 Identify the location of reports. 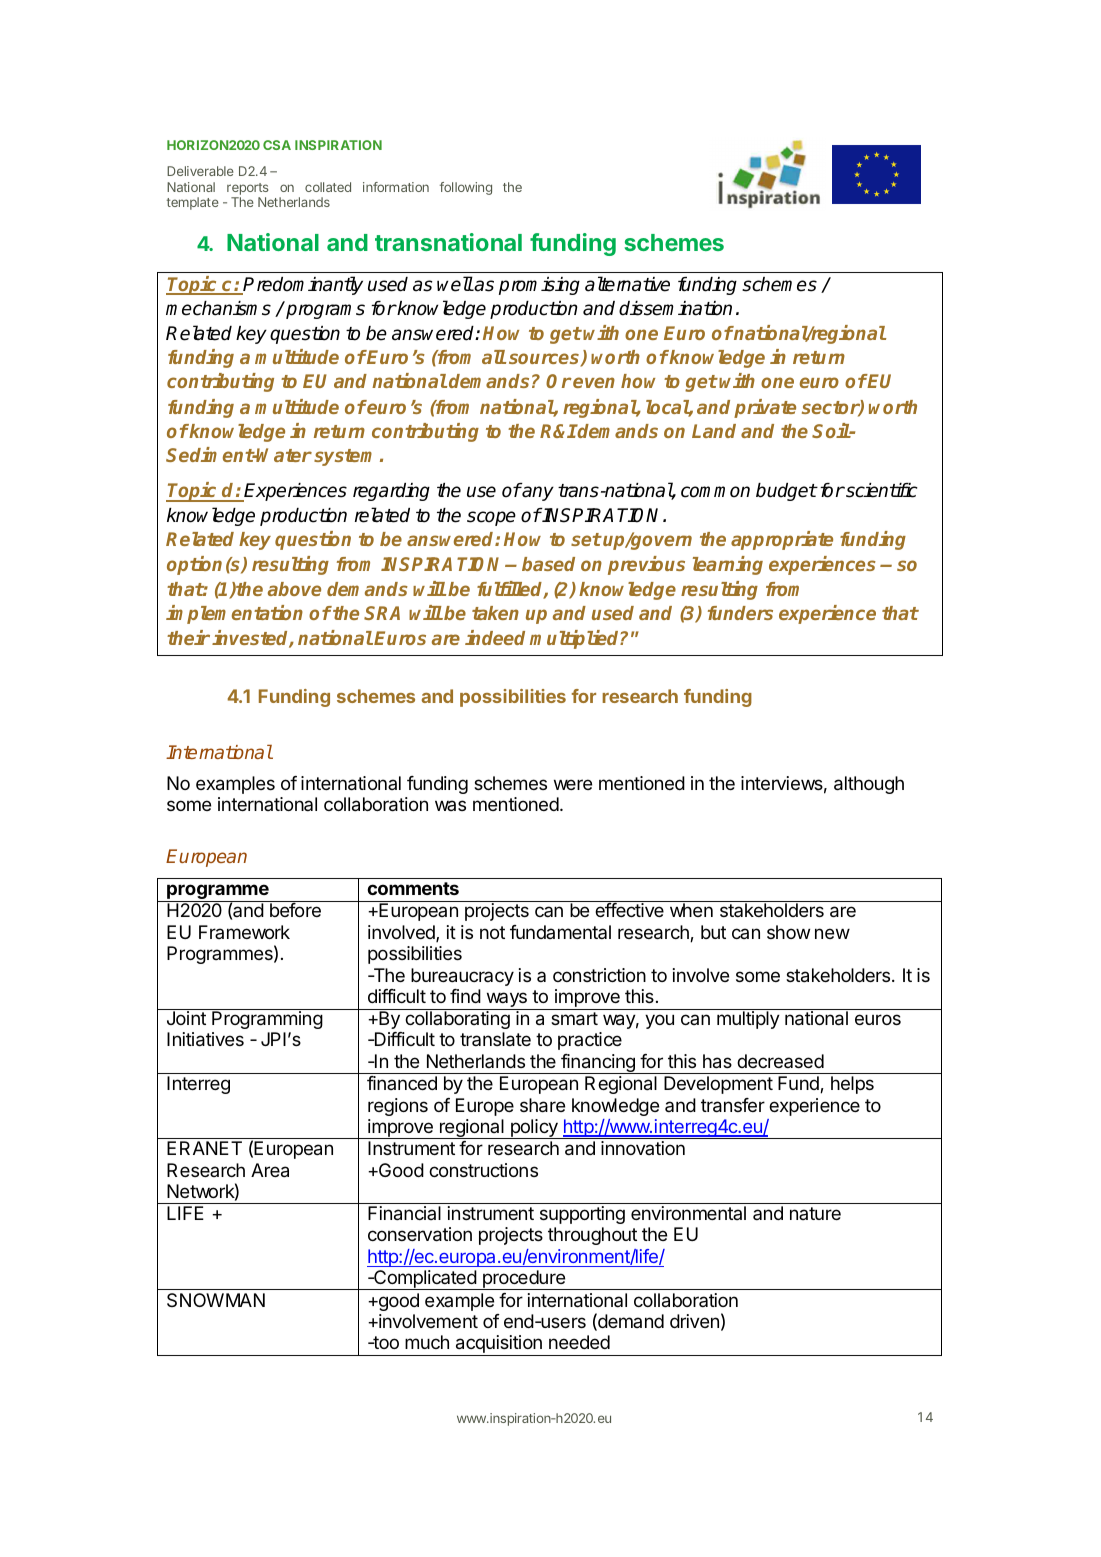
(247, 189).
